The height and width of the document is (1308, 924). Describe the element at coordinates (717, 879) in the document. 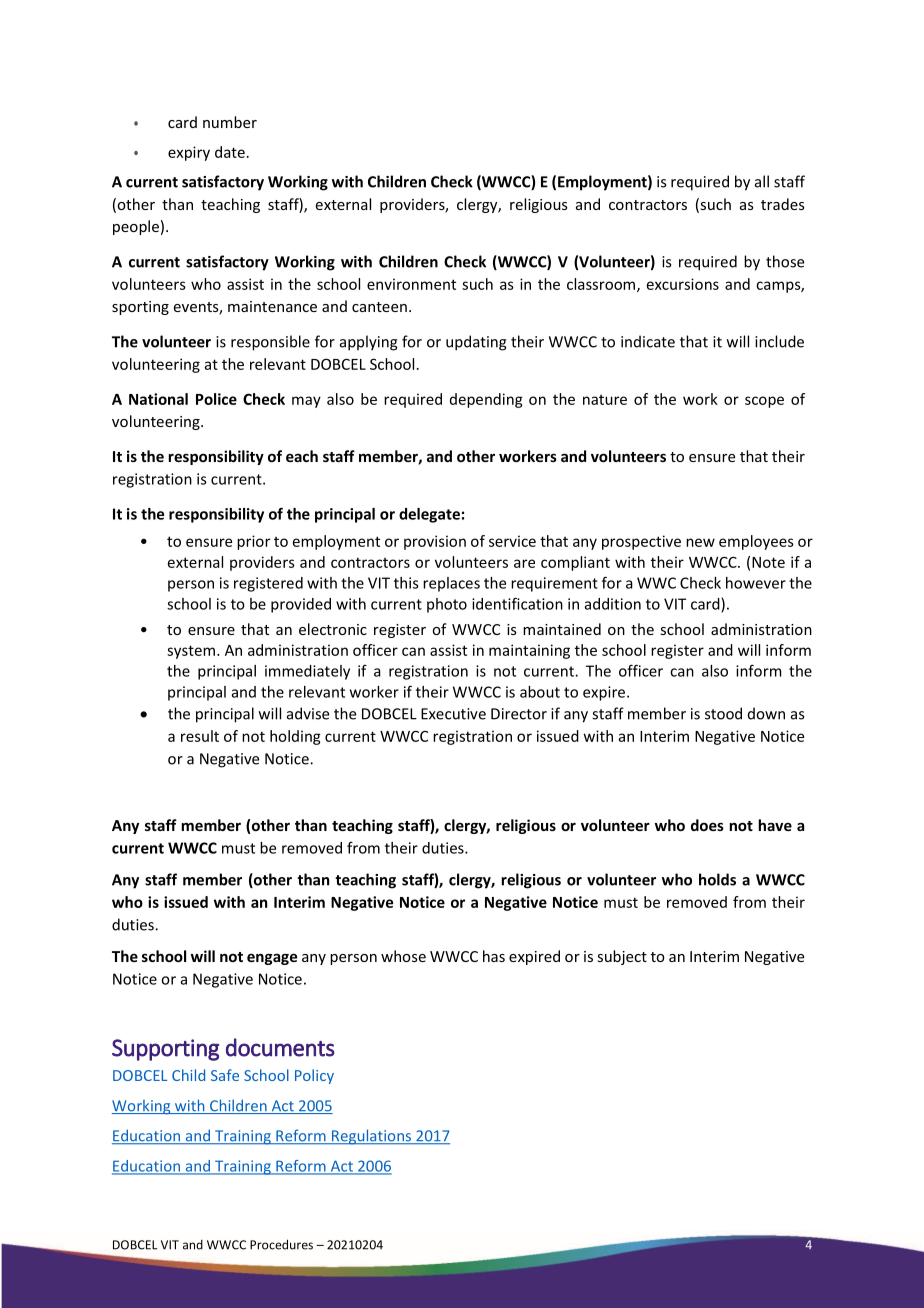

I see `holds` at that location.
